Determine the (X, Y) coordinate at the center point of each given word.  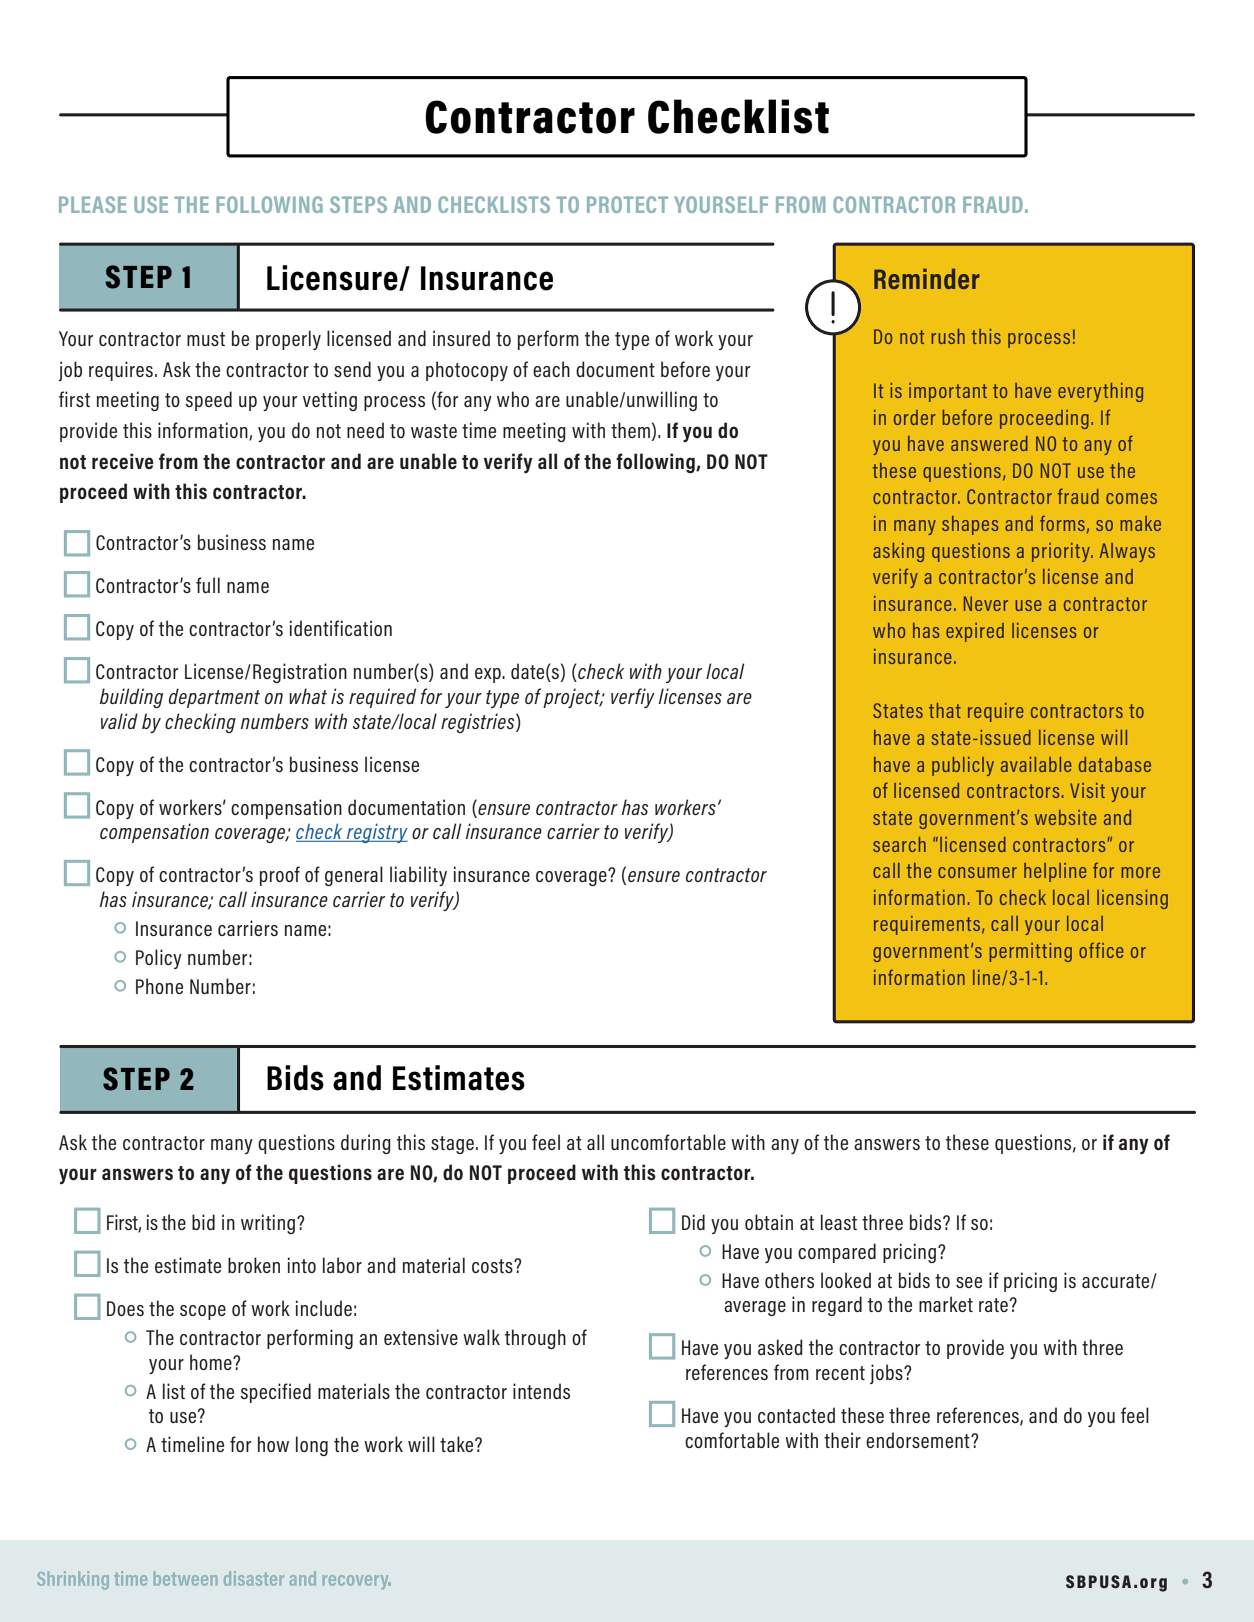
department (214, 698)
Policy (159, 959)
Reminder (927, 279)
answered (989, 443)
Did (693, 1222)
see (969, 1282)
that (945, 710)
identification (341, 628)
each (551, 369)
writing (268, 1224)
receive (123, 461)
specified (276, 1393)
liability (418, 876)
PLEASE (92, 204)
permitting (1030, 952)
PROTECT (627, 204)
